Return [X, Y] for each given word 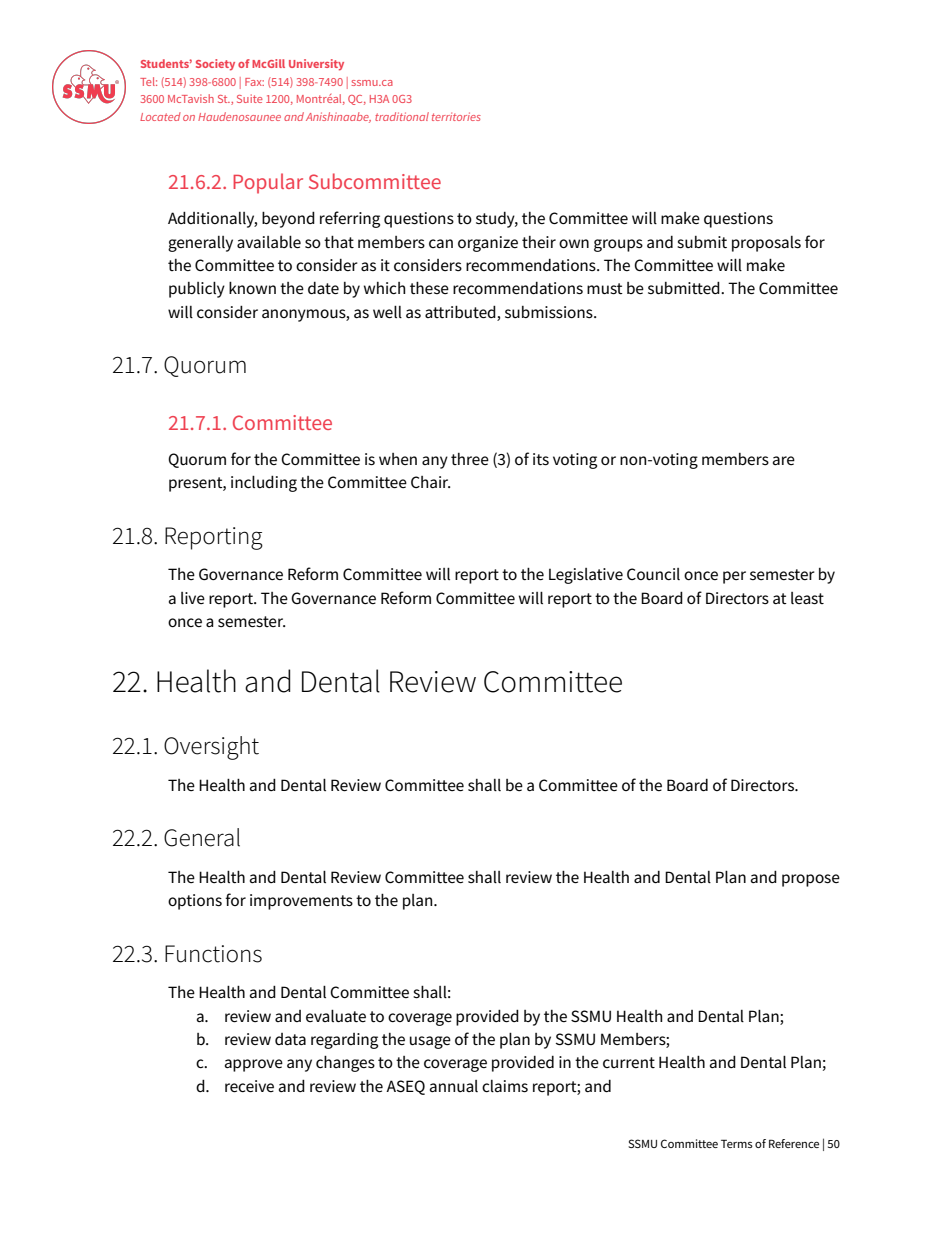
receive [249, 1086]
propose [811, 880]
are [784, 460]
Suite [250, 98]
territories [456, 116]
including [264, 483]
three [470, 459]
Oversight [211, 748]
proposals [766, 244]
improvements [301, 902]
